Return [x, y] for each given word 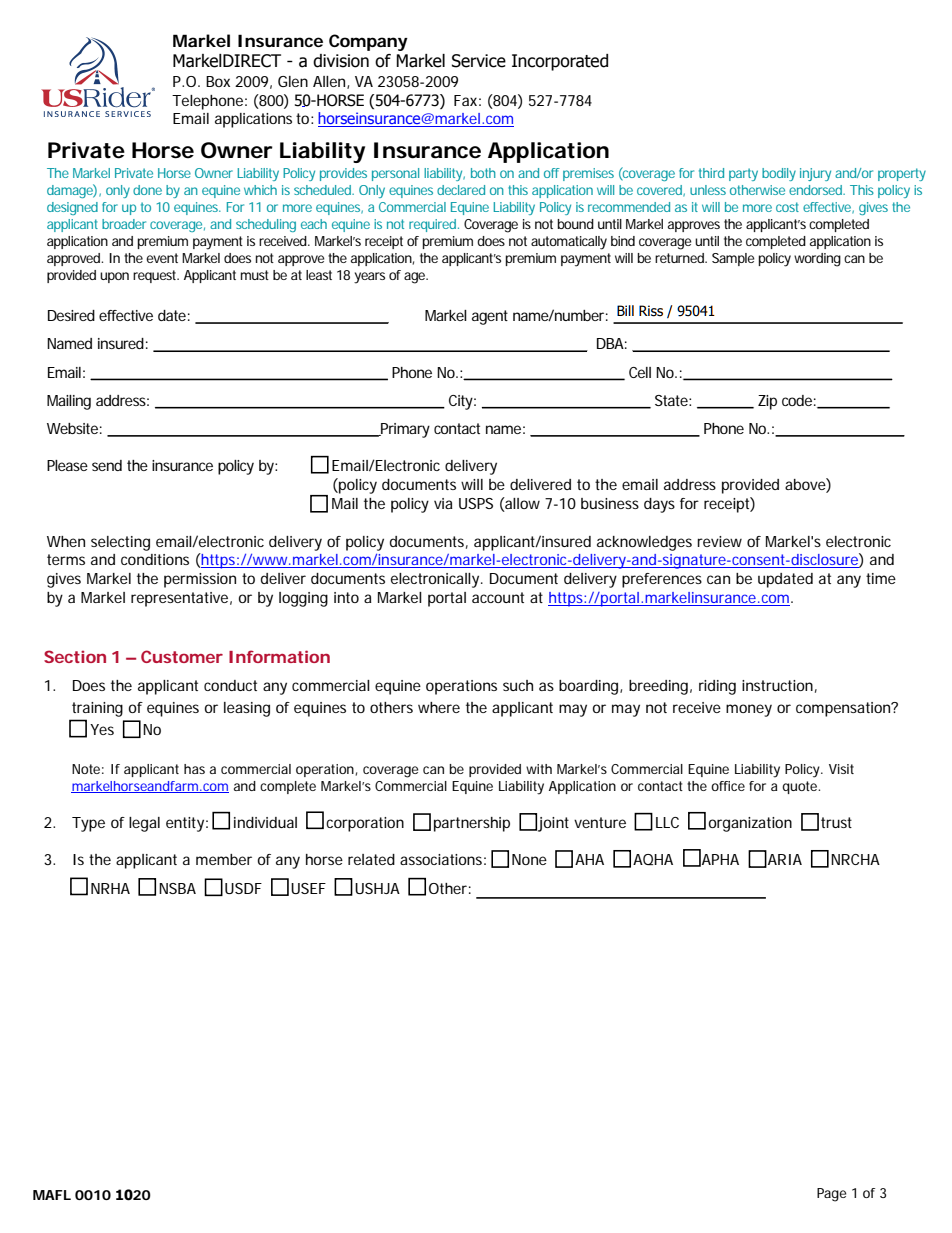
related [371, 859]
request [156, 276]
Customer [182, 656]
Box [218, 81]
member [224, 859]
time [881, 578]
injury [815, 174]
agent [490, 317]
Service [479, 61]
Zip [767, 402]
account [498, 597]
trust [836, 822]
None [529, 859]
